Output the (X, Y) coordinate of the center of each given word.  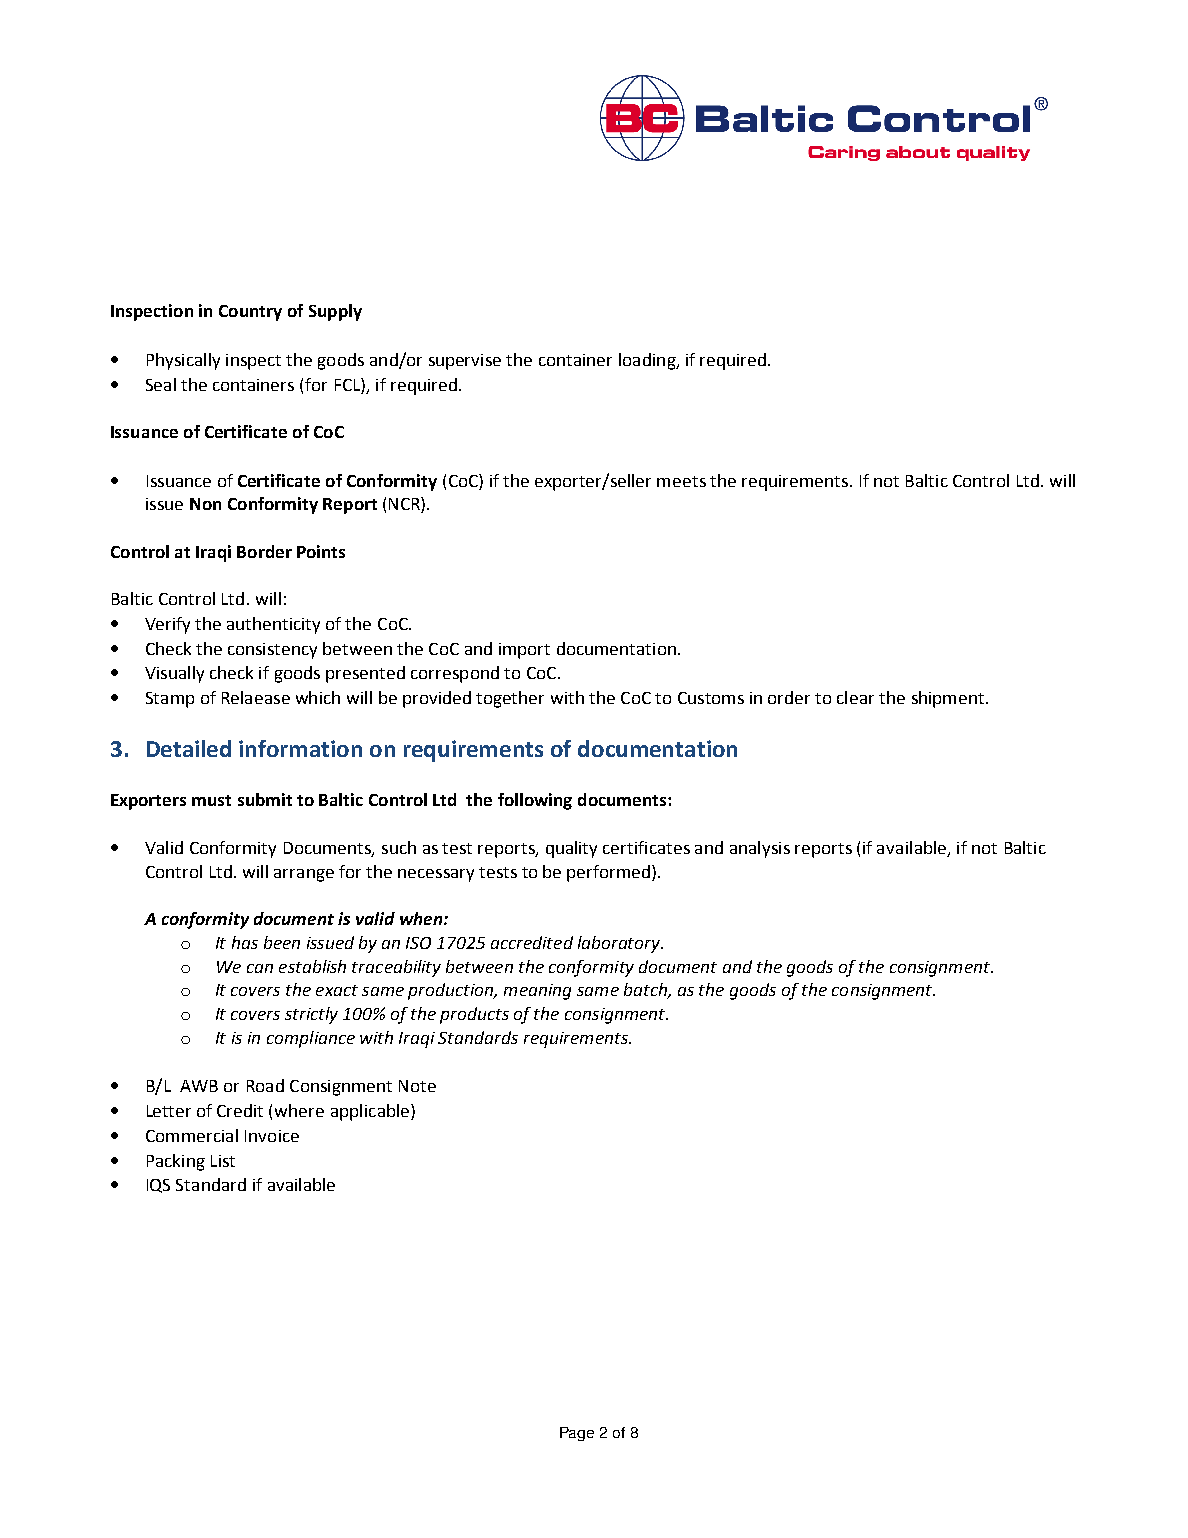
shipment (949, 699)
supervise (465, 362)
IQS (158, 1186)
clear (855, 697)
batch (646, 991)
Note (417, 1086)
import (524, 651)
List (223, 1161)
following (535, 801)
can (260, 968)
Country (250, 313)
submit (265, 799)
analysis (760, 849)
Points (321, 551)
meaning (537, 992)
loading (648, 361)
